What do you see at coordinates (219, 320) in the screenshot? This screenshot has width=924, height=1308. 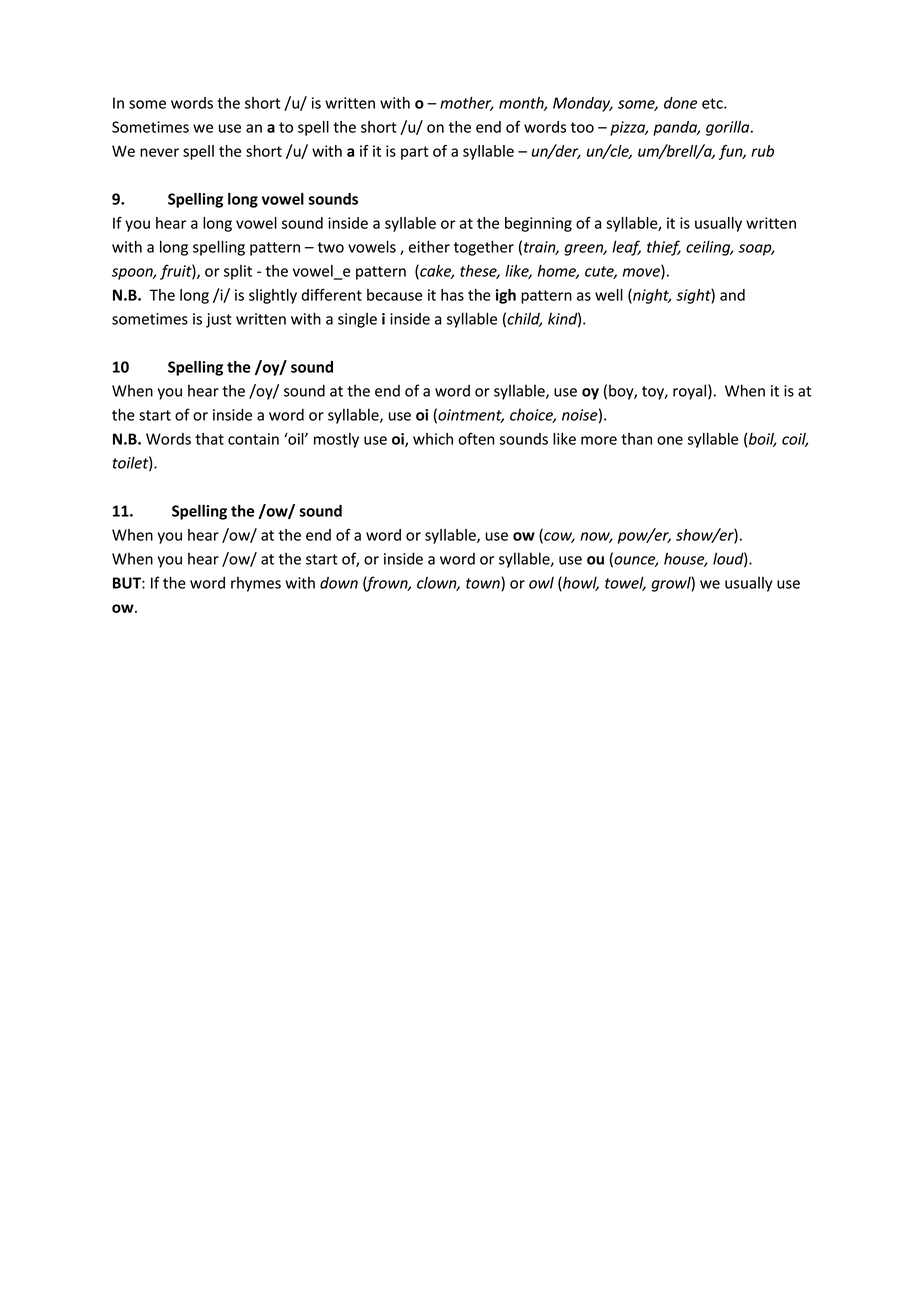 I see `just` at bounding box center [219, 320].
